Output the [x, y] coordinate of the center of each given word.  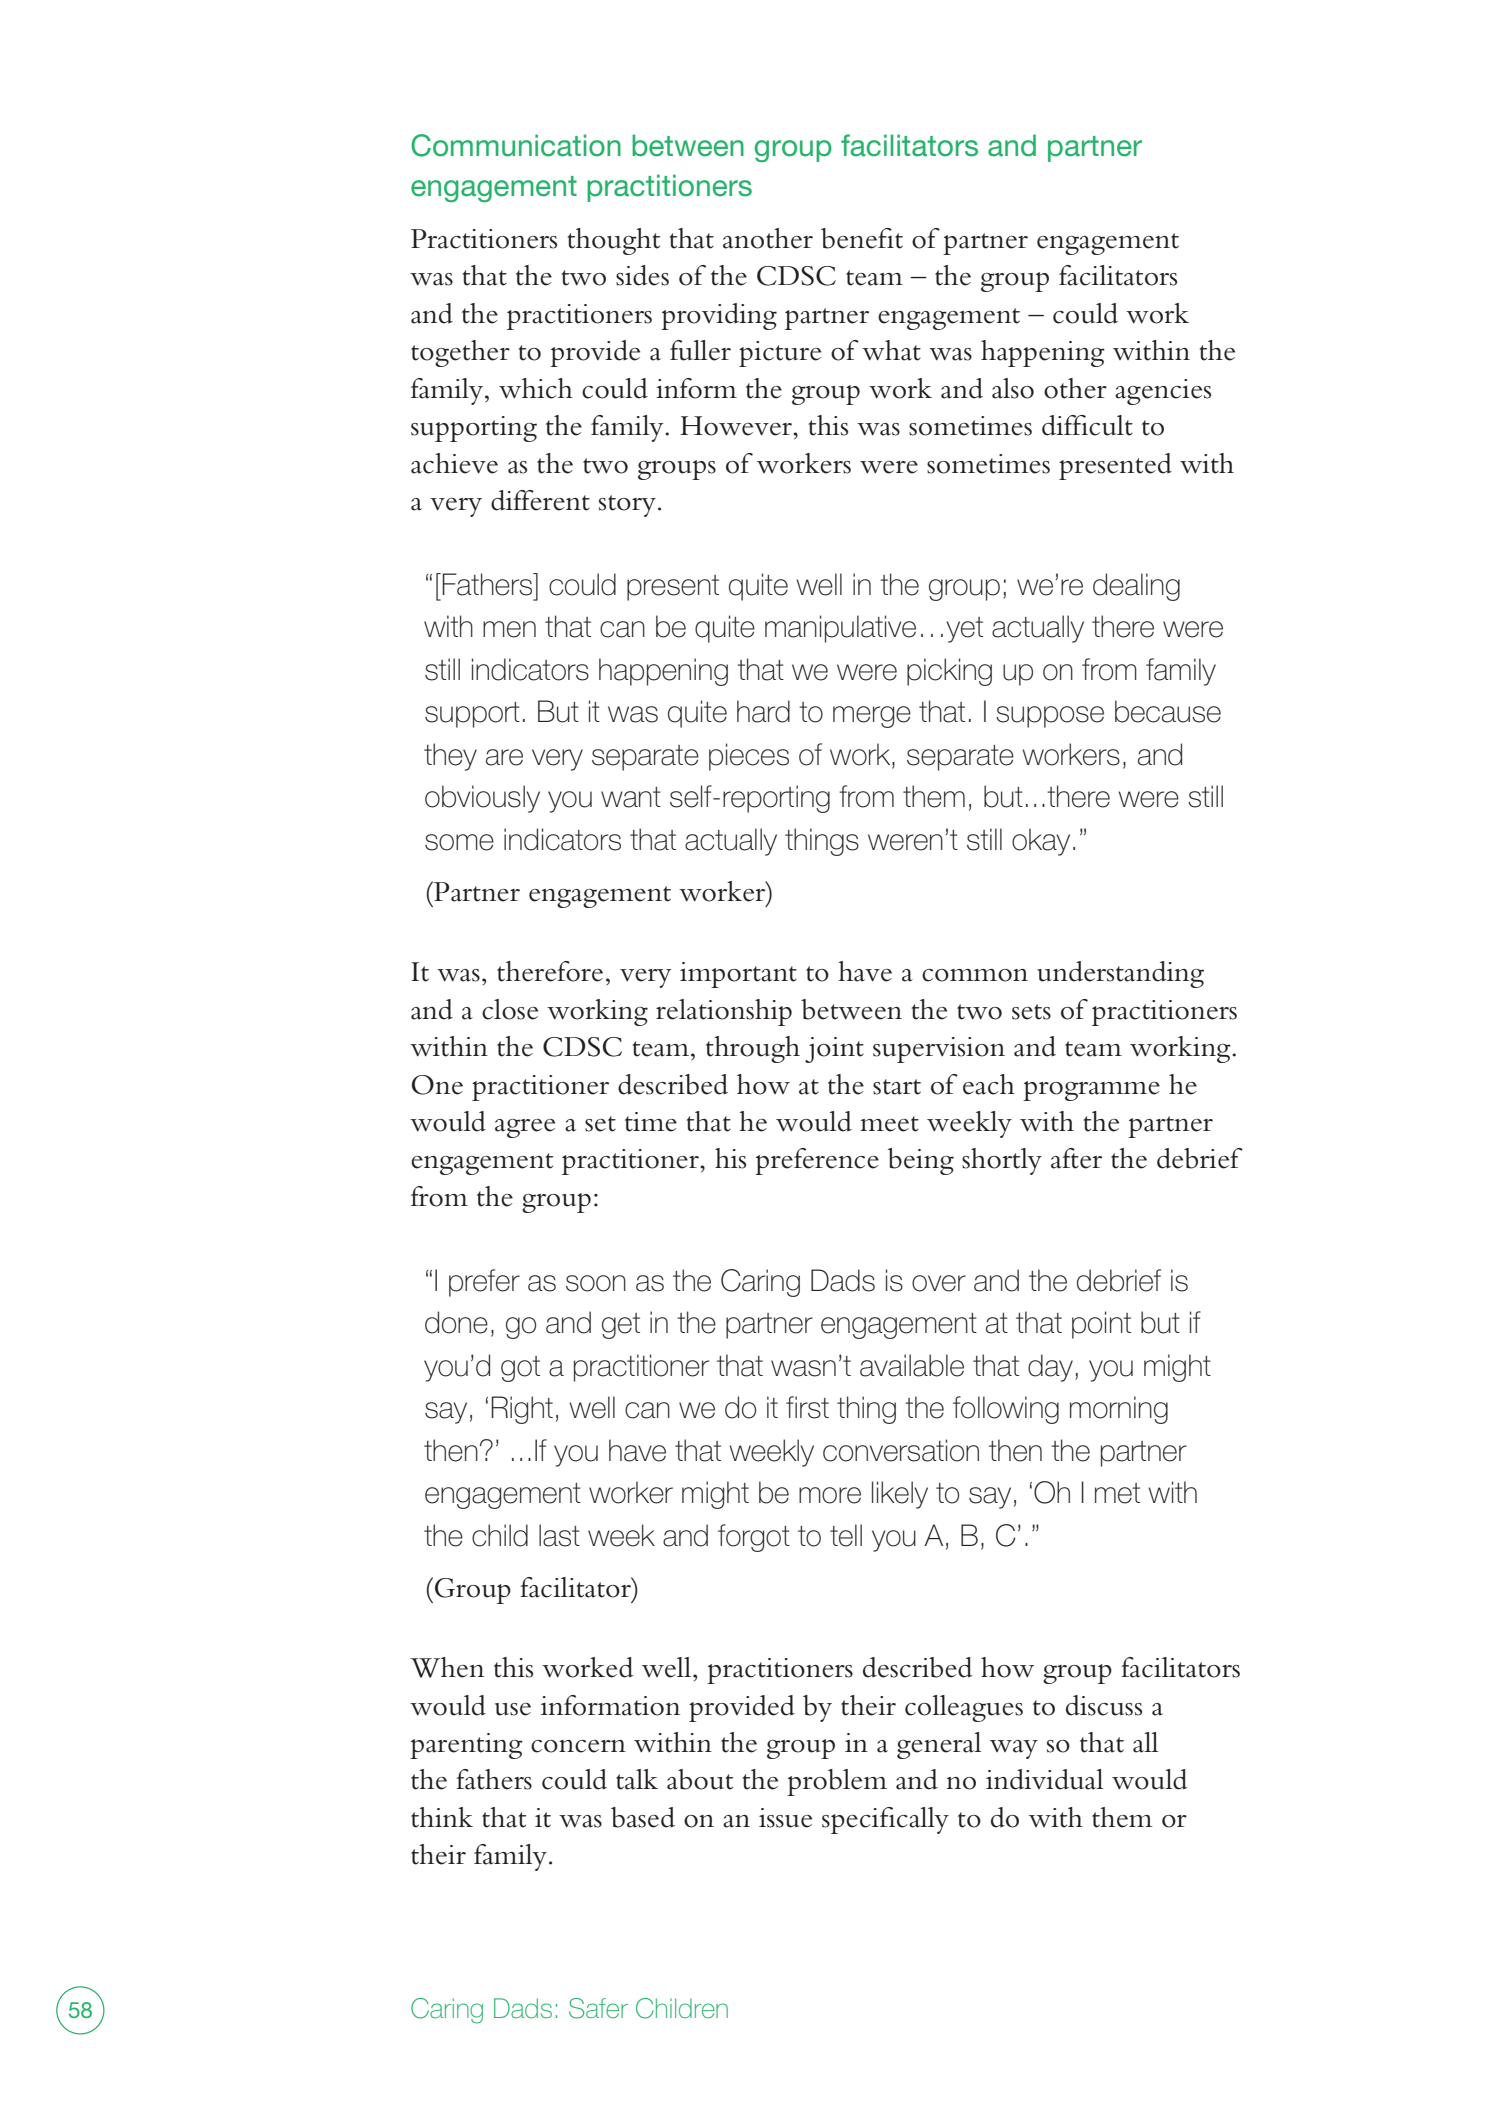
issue [785, 1818]
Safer [598, 2008]
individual [1044, 1779]
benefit [862, 238]
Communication [516, 145]
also [1013, 388]
